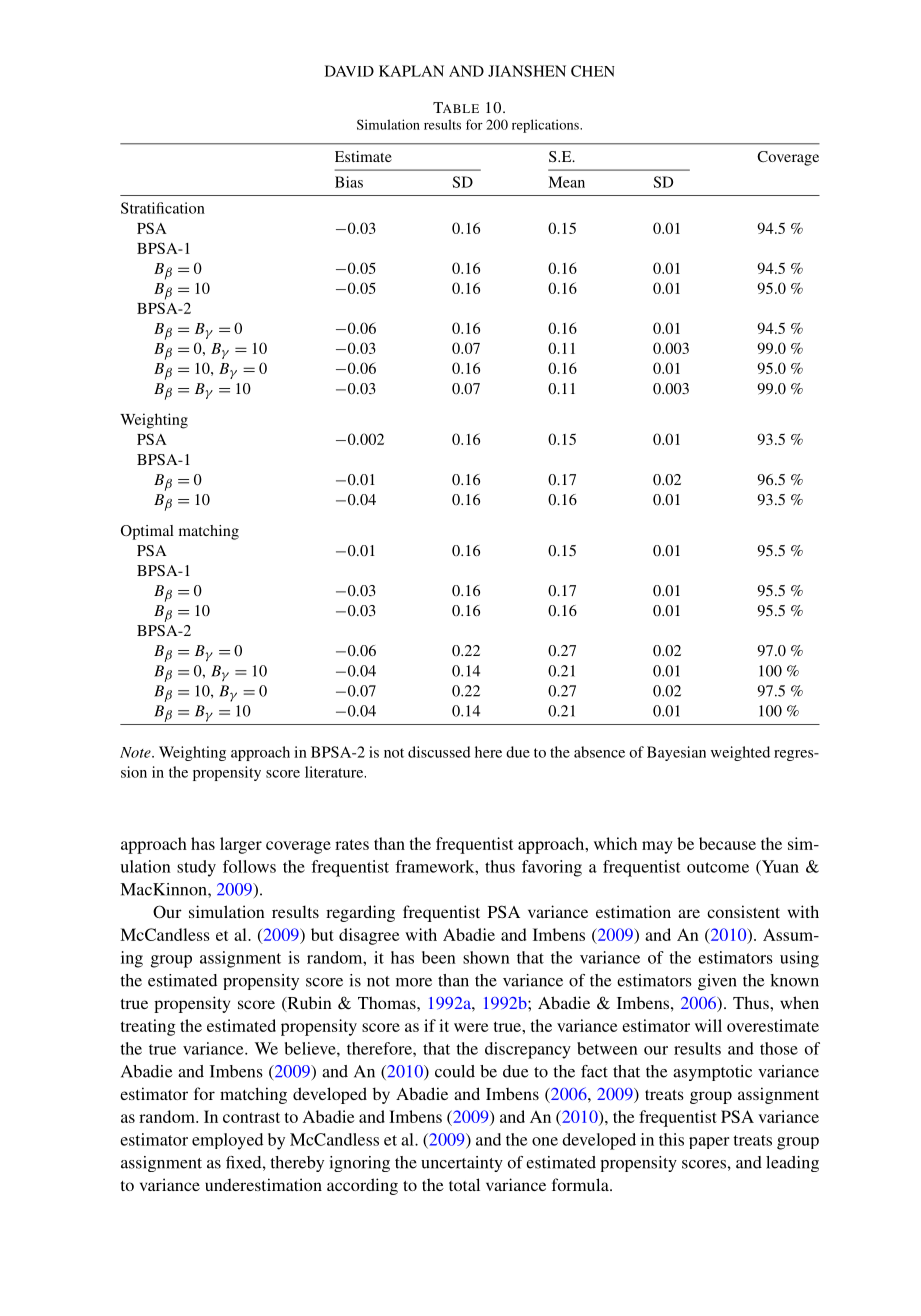  I want to click on paper, so click(709, 1143).
